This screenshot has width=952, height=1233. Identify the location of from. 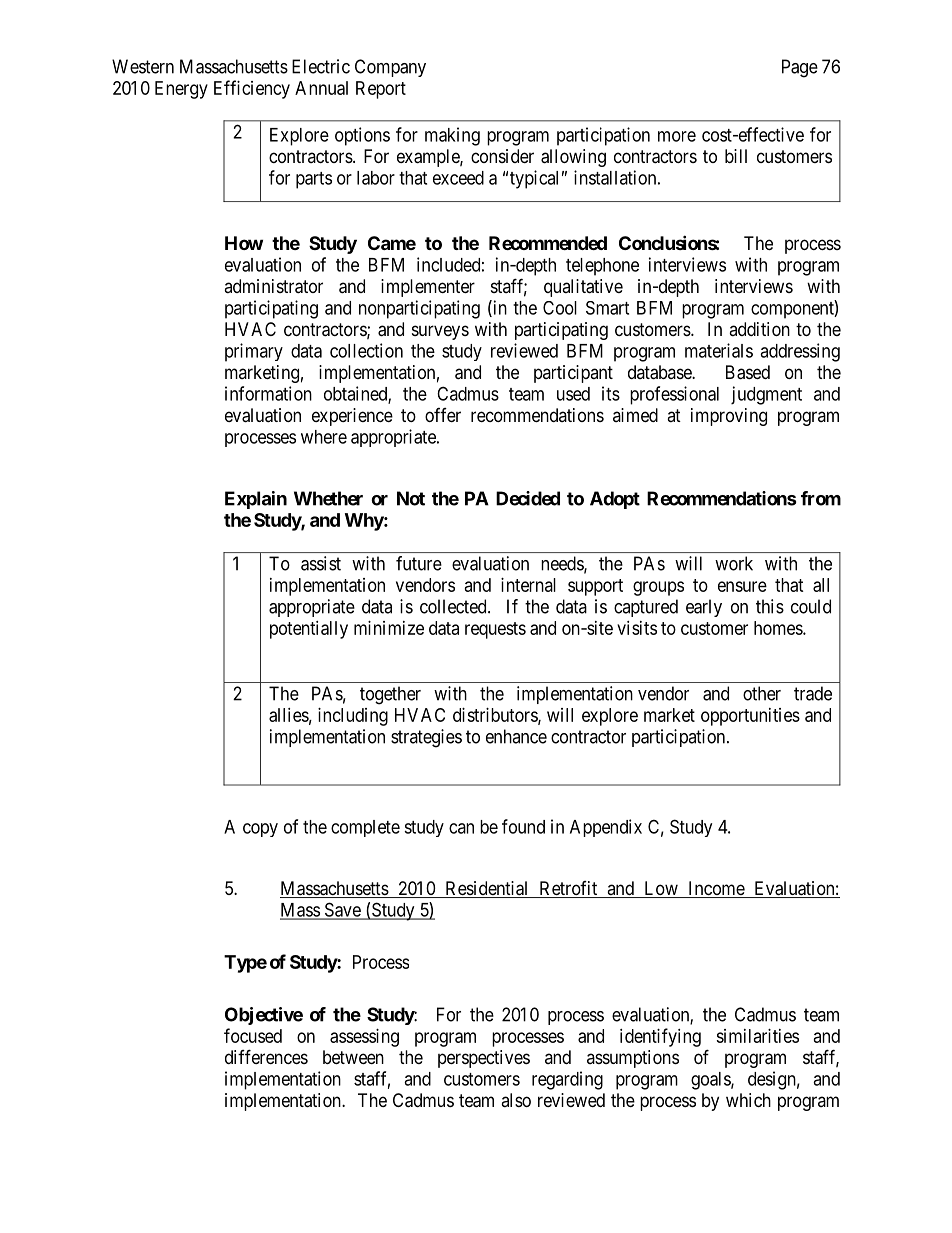
(821, 498).
